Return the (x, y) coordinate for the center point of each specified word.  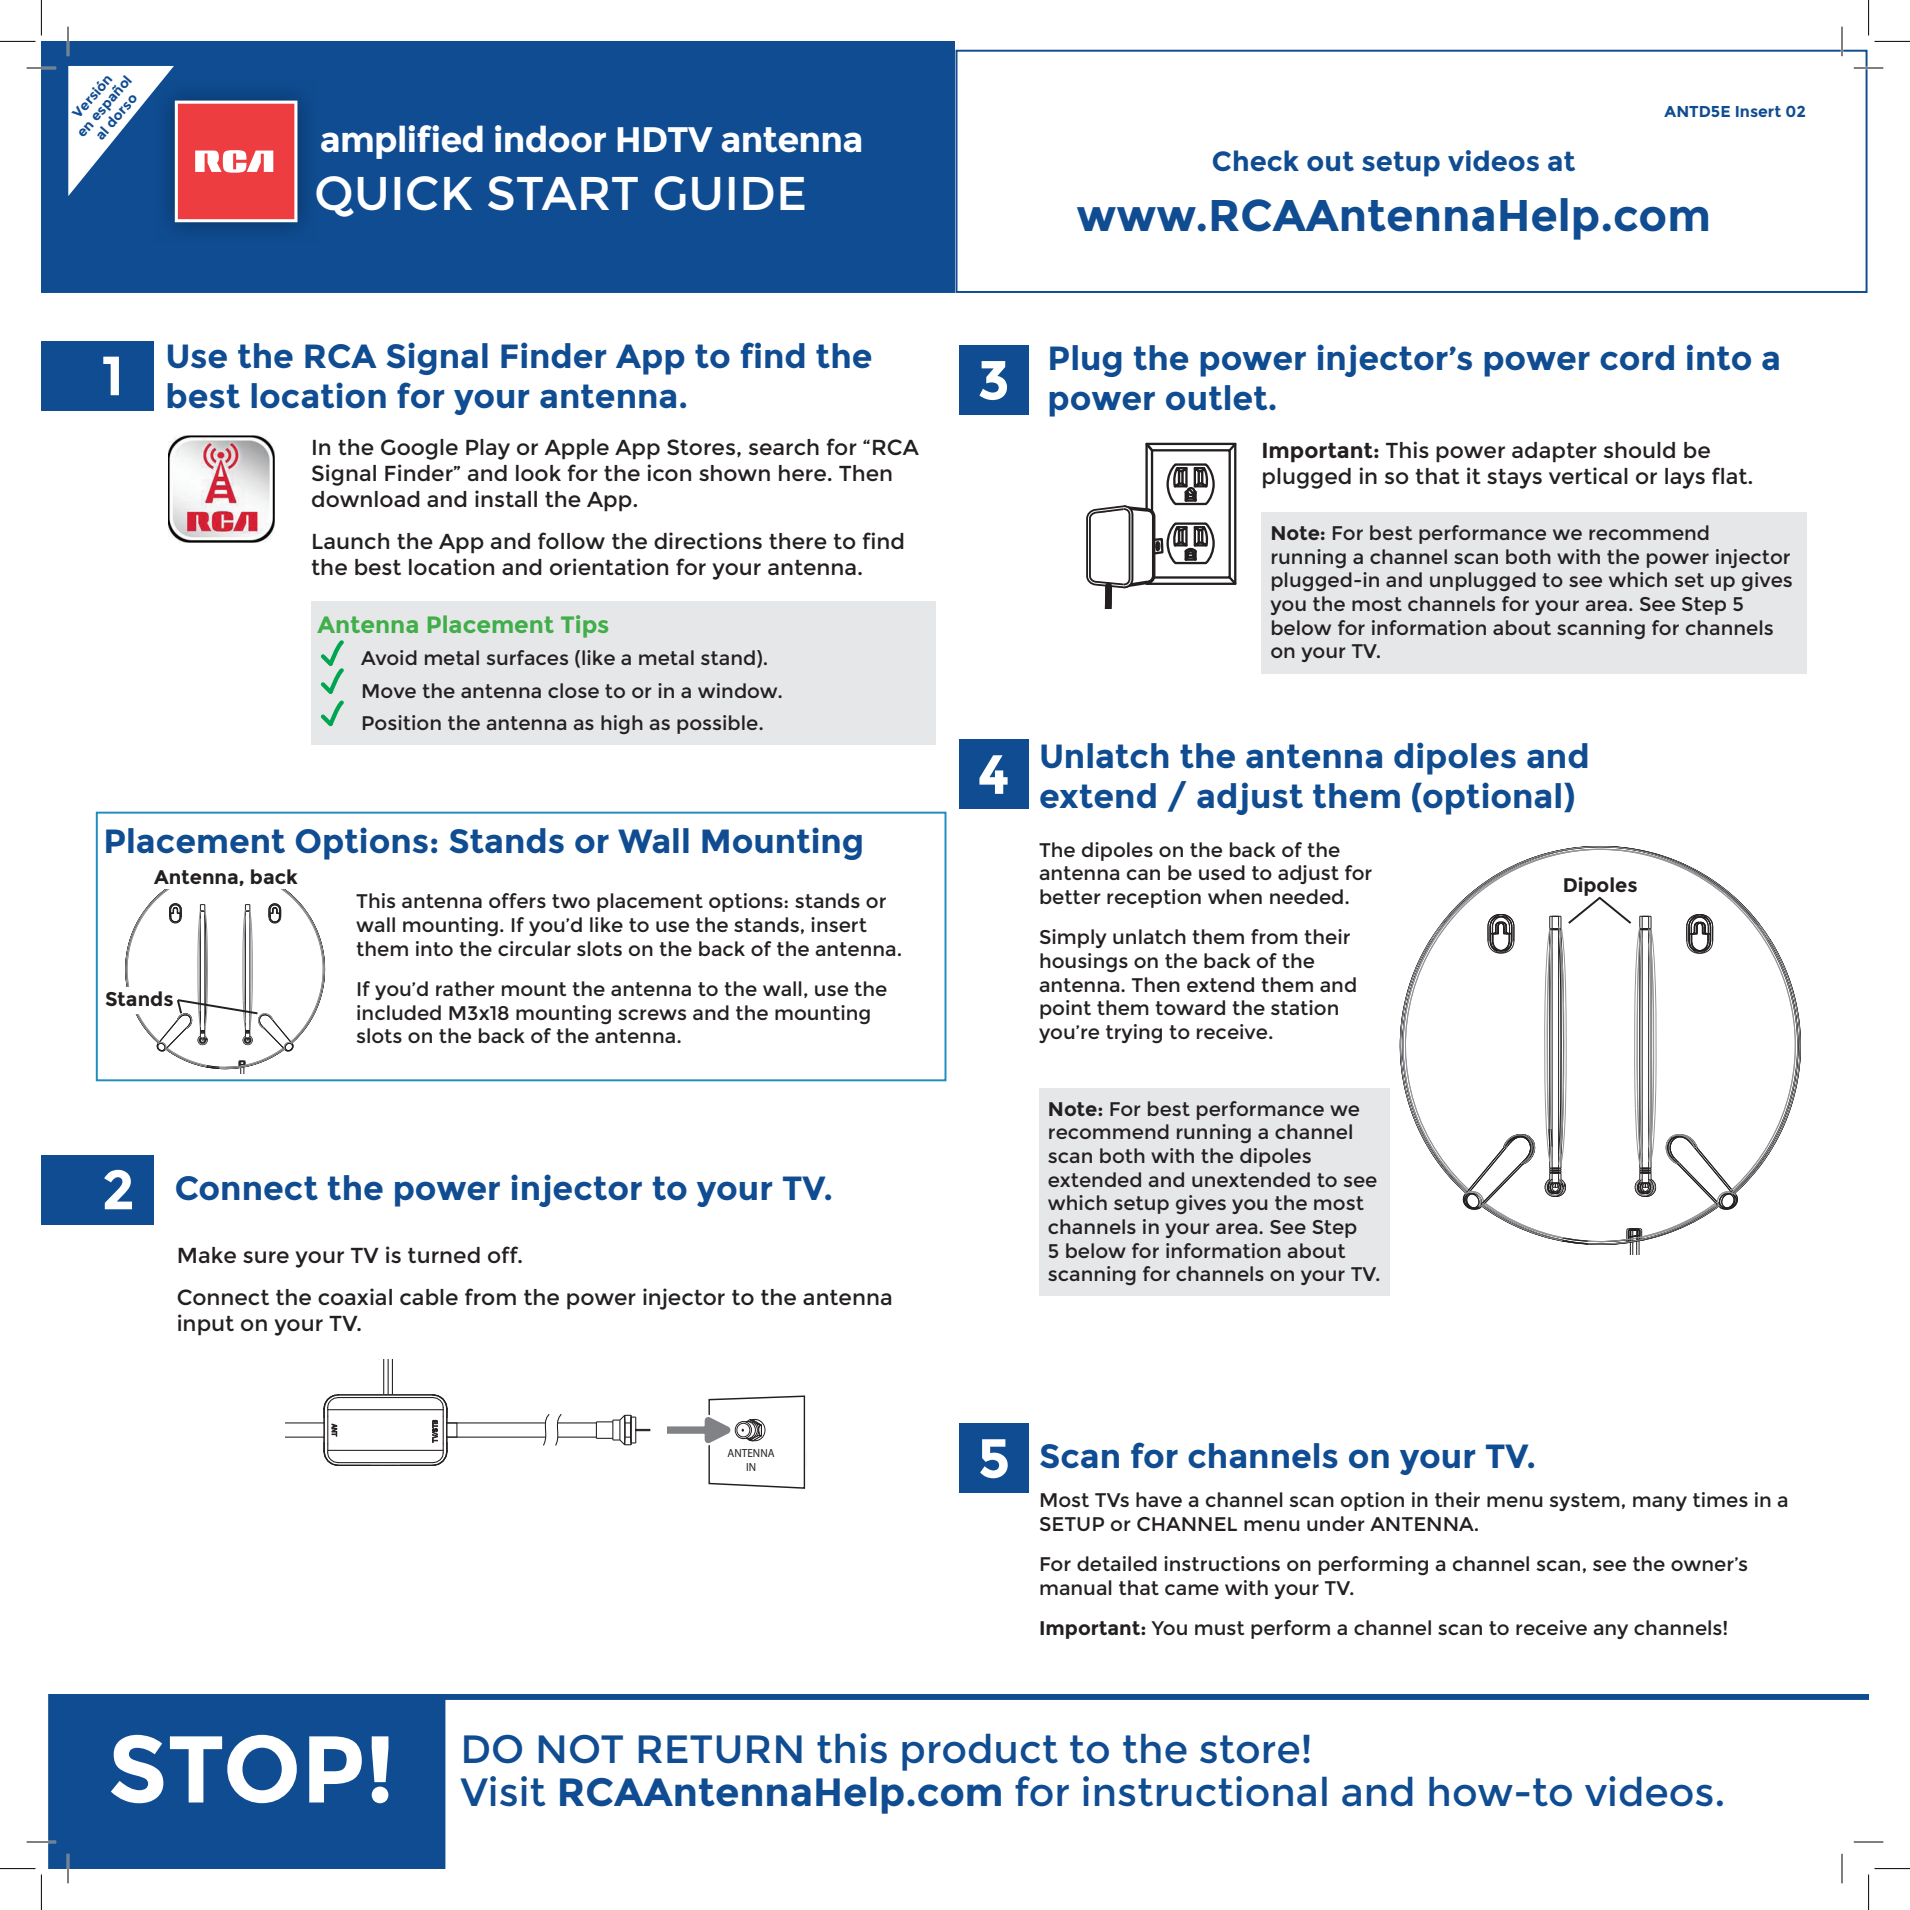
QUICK (394, 196)
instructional (1205, 1791)
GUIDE (729, 193)
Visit (502, 1791)
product (980, 1752)
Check (1256, 160)
